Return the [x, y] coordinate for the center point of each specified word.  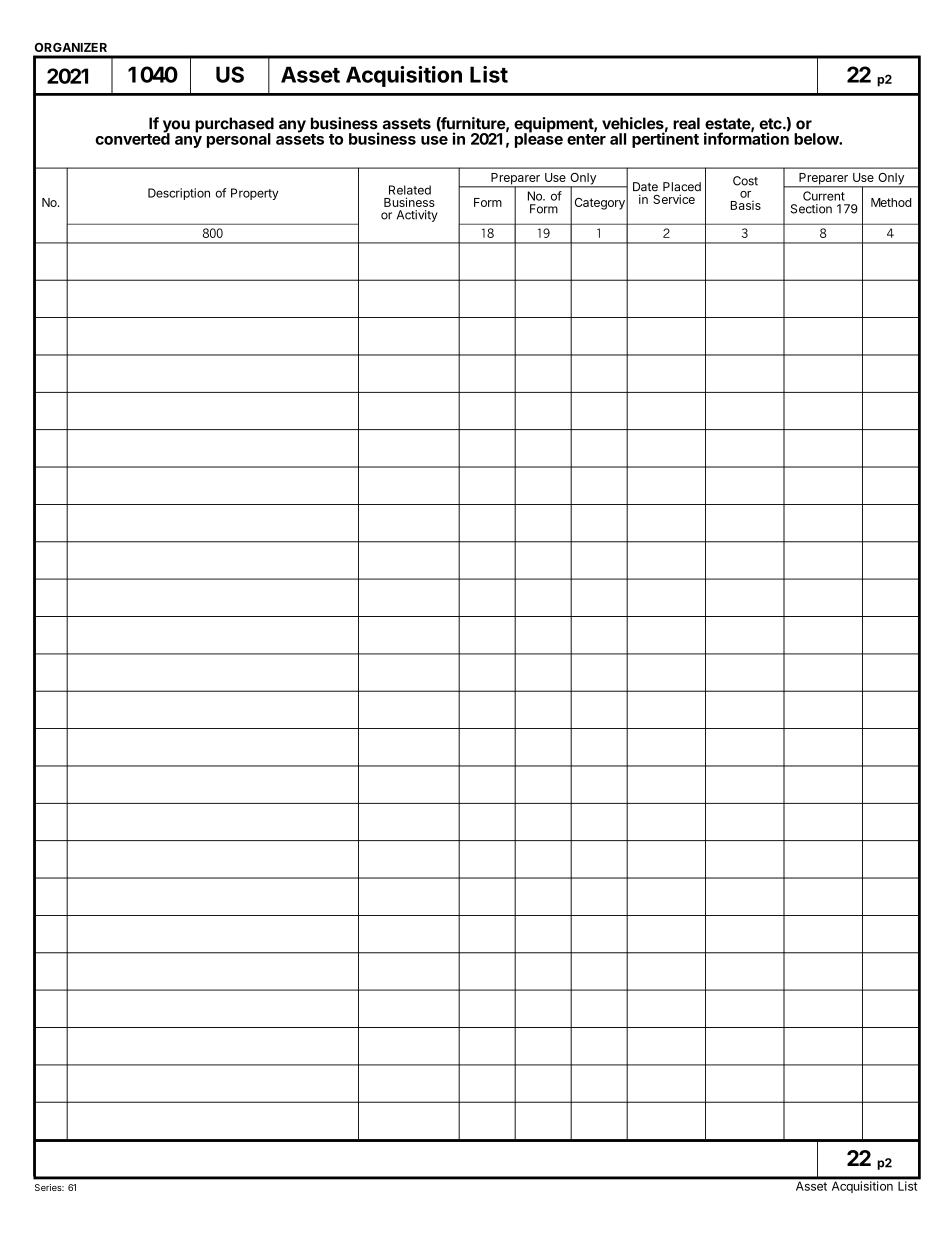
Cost [745, 181]
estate [728, 124]
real [686, 123]
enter [586, 138]
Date [645, 187]
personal [239, 140]
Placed [682, 187]
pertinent [665, 139]
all [618, 139]
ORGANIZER [71, 47]
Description [179, 194]
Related [410, 190]
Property [254, 194]
